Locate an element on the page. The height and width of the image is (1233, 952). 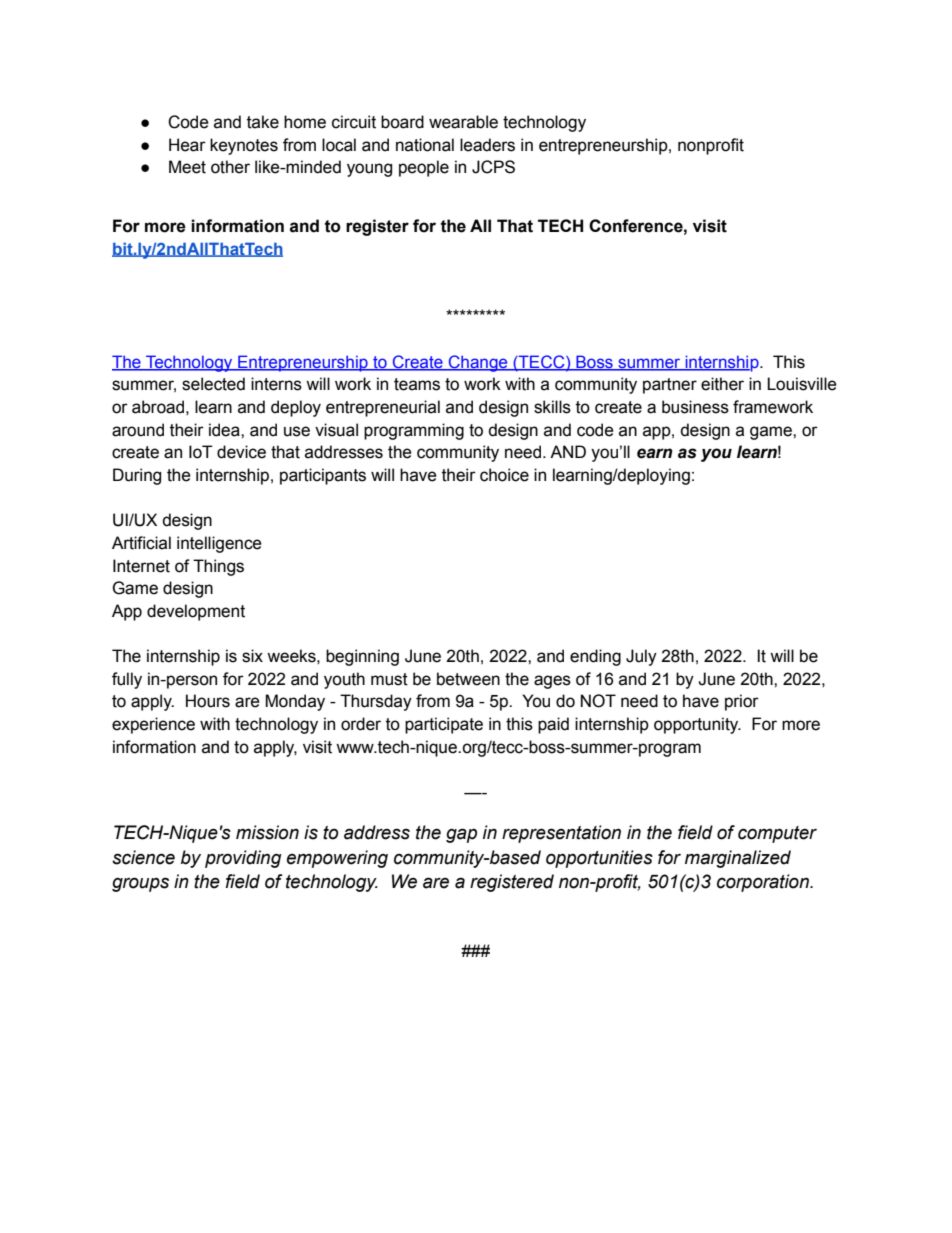
choice is located at coordinates (504, 475).
